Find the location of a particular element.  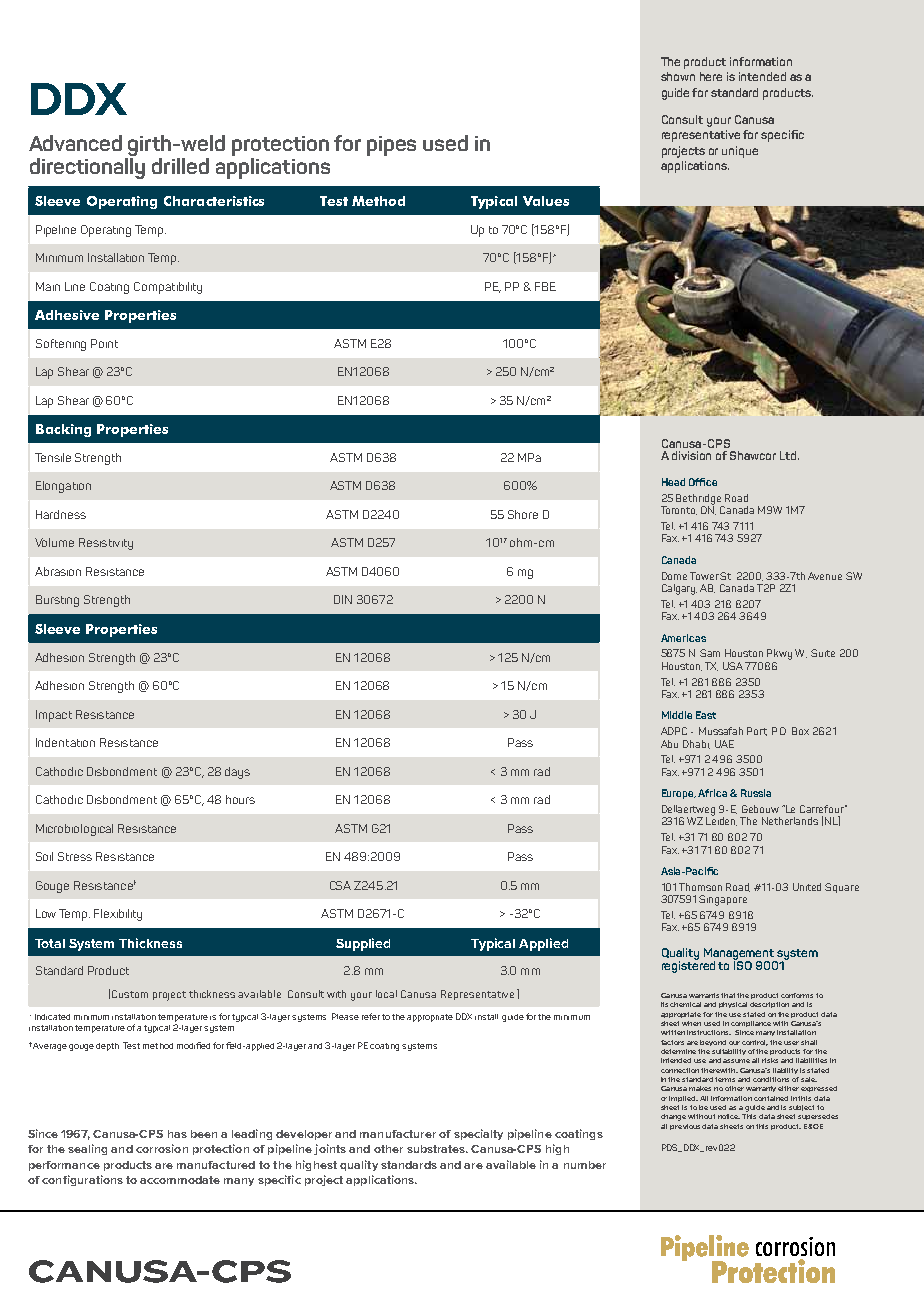

Advanced is located at coordinates (75, 143).
